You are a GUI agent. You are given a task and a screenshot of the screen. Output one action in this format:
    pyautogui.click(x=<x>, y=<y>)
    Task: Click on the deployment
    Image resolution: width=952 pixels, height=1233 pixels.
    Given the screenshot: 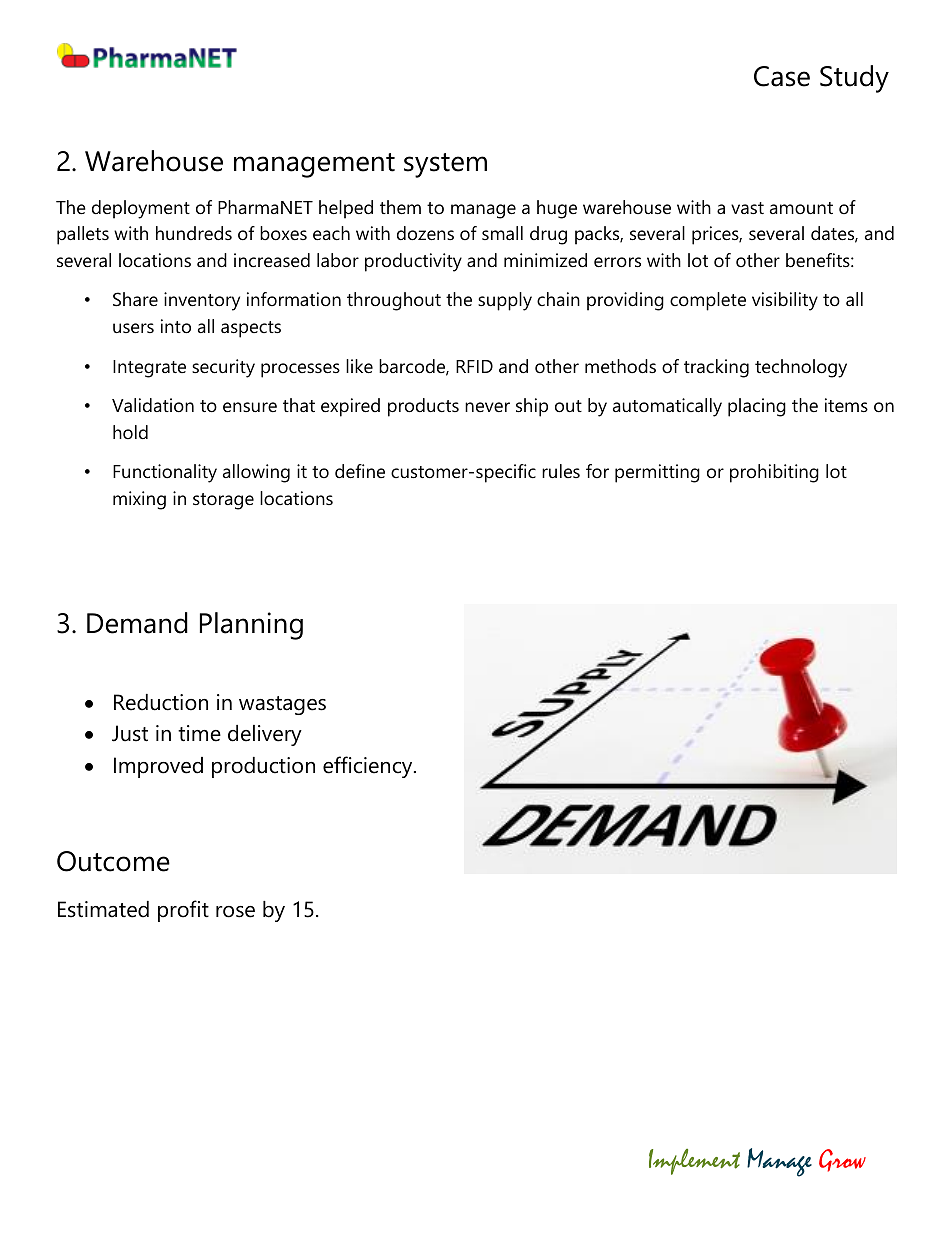 What is the action you would take?
    pyautogui.click(x=141, y=209)
